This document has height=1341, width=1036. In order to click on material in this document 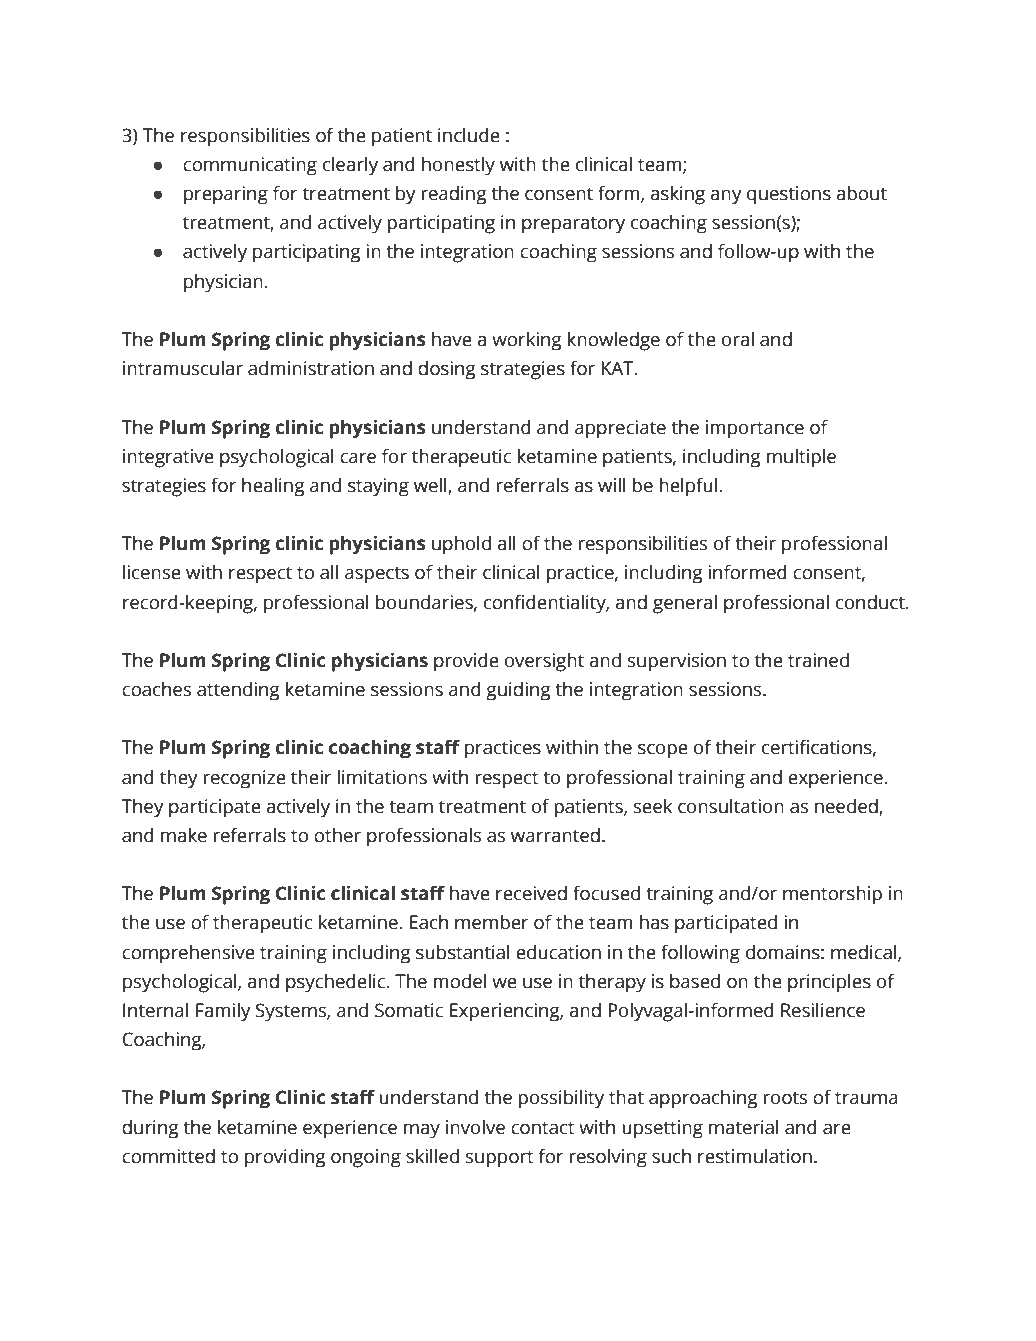, I will do `click(744, 1127)`.
